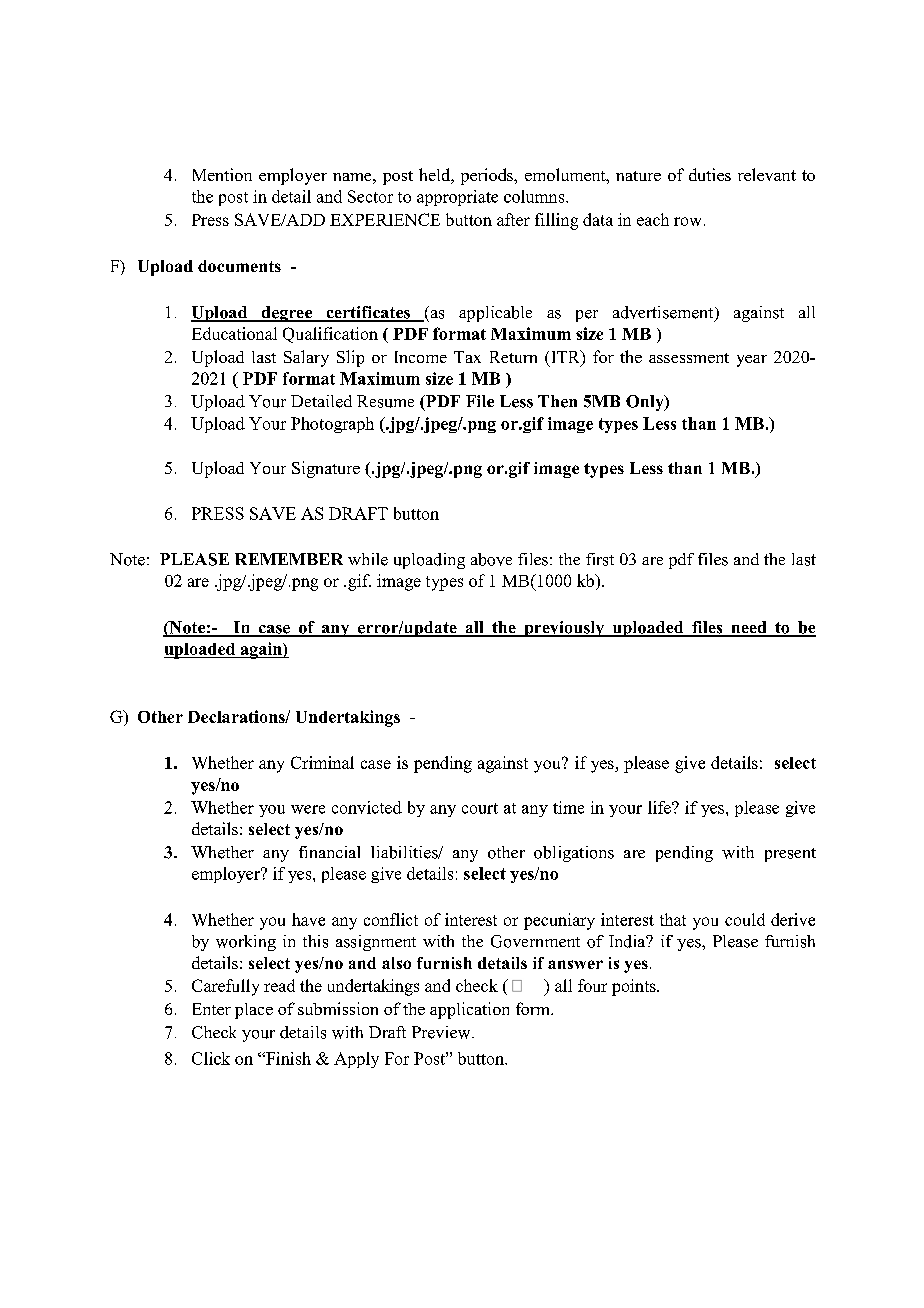 The width and height of the document is (924, 1308). What do you see at coordinates (469, 1010) in the document?
I see `application` at bounding box center [469, 1010].
